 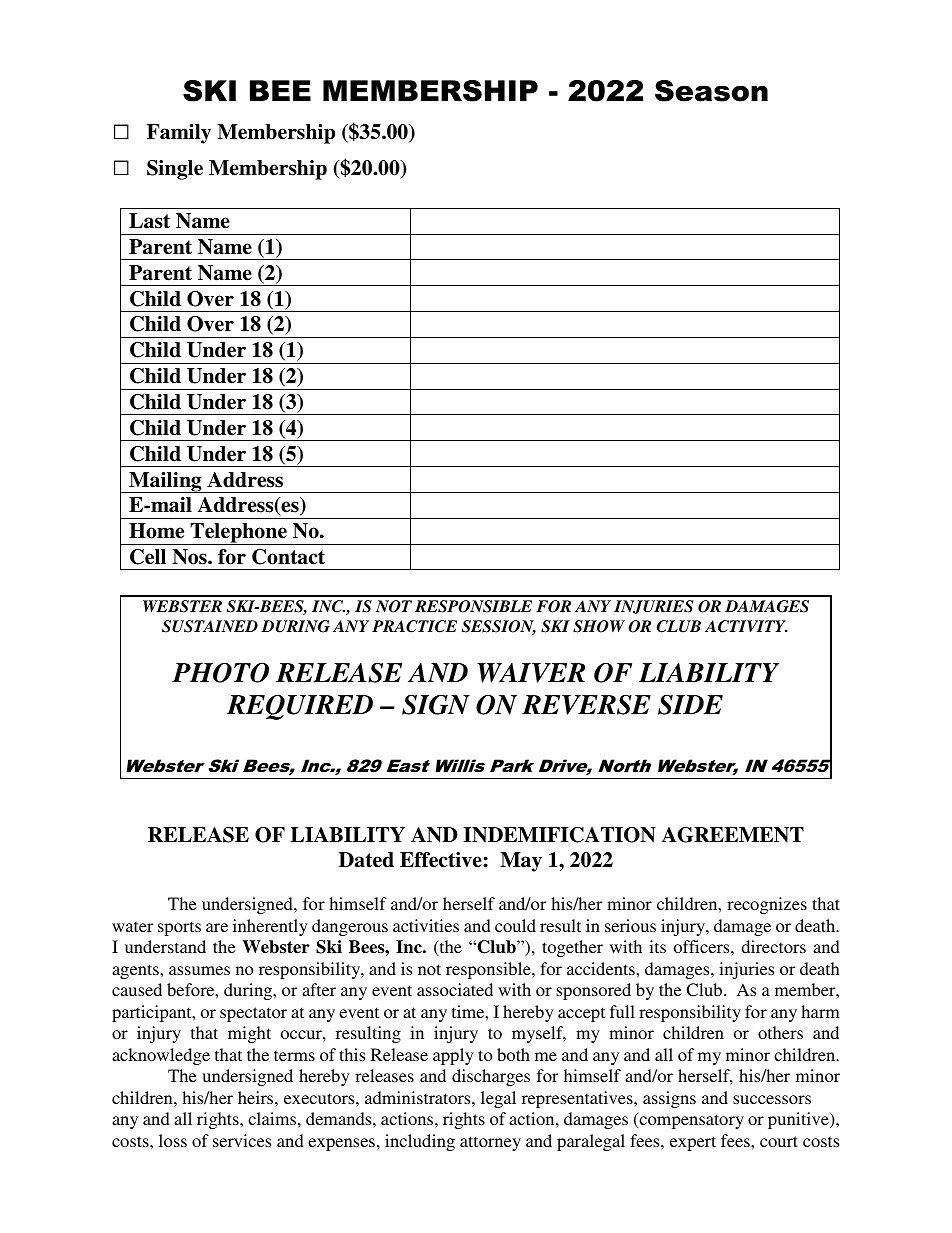 What do you see at coordinates (746, 626) in the screenshot?
I see `ACTIVITY` at bounding box center [746, 626].
